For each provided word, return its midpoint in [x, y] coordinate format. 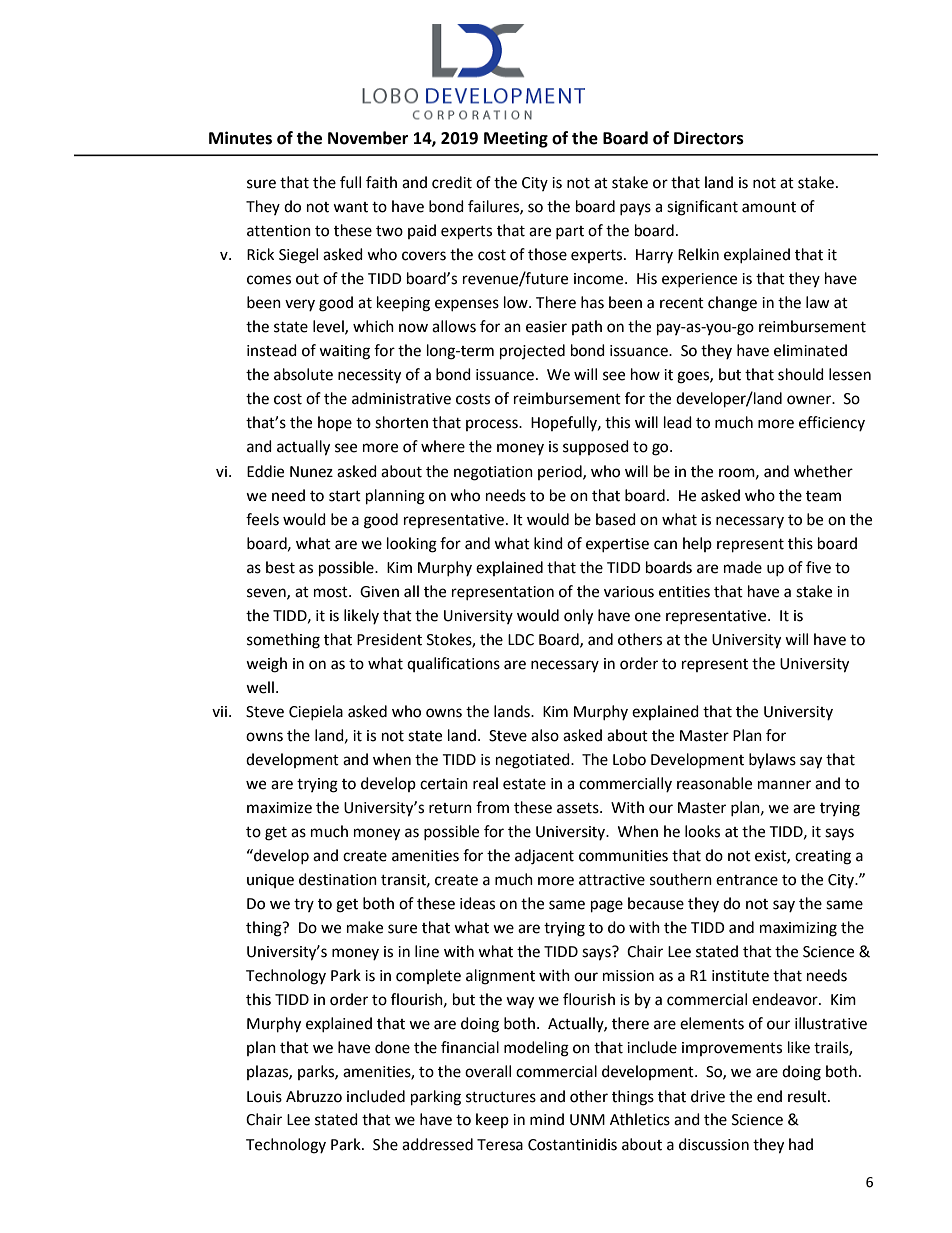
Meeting [516, 139]
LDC [521, 640]
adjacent [544, 857]
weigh [266, 665]
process [493, 425]
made [743, 567]
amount [769, 207]
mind [547, 1119]
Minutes [240, 138]
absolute [303, 374]
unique [270, 881]
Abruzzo [314, 1096]
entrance [747, 880]
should [801, 374]
